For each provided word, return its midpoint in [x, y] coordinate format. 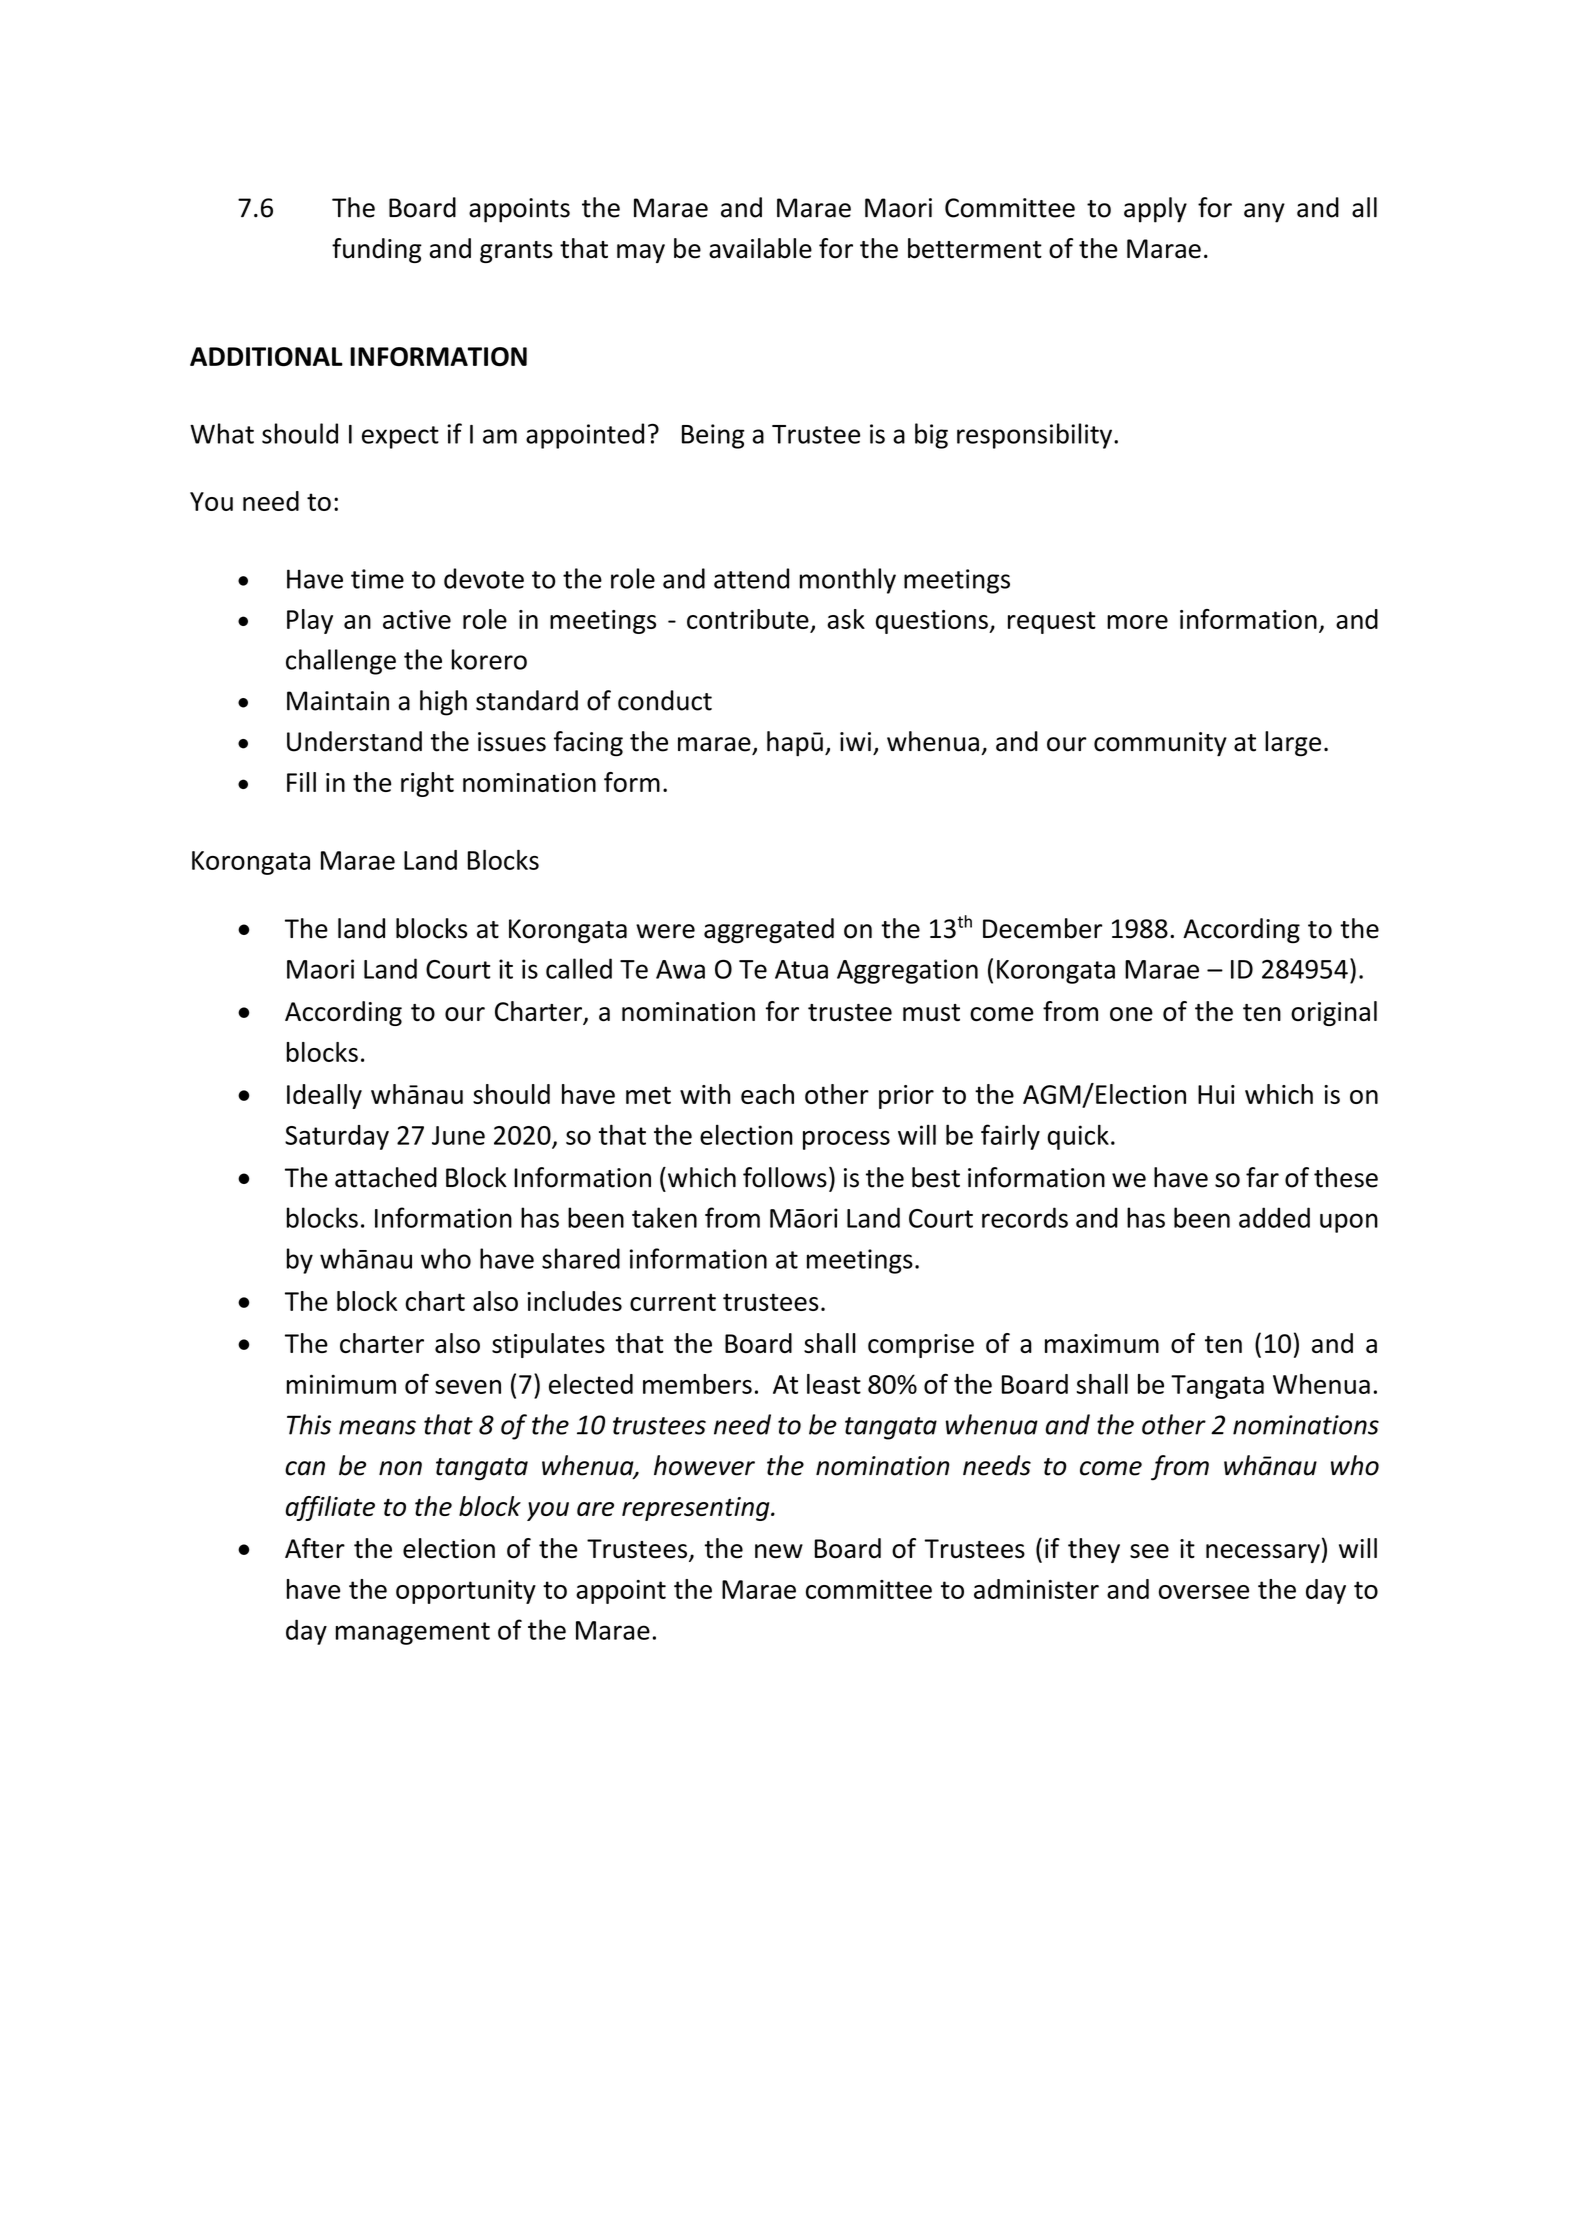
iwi [855, 741]
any [1264, 213]
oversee [1204, 1592]
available [760, 248]
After [315, 1548]
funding [377, 250]
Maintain [338, 701]
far [1262, 1177]
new [779, 1551]
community [1160, 744]
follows [785, 1177]
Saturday [337, 1137]
